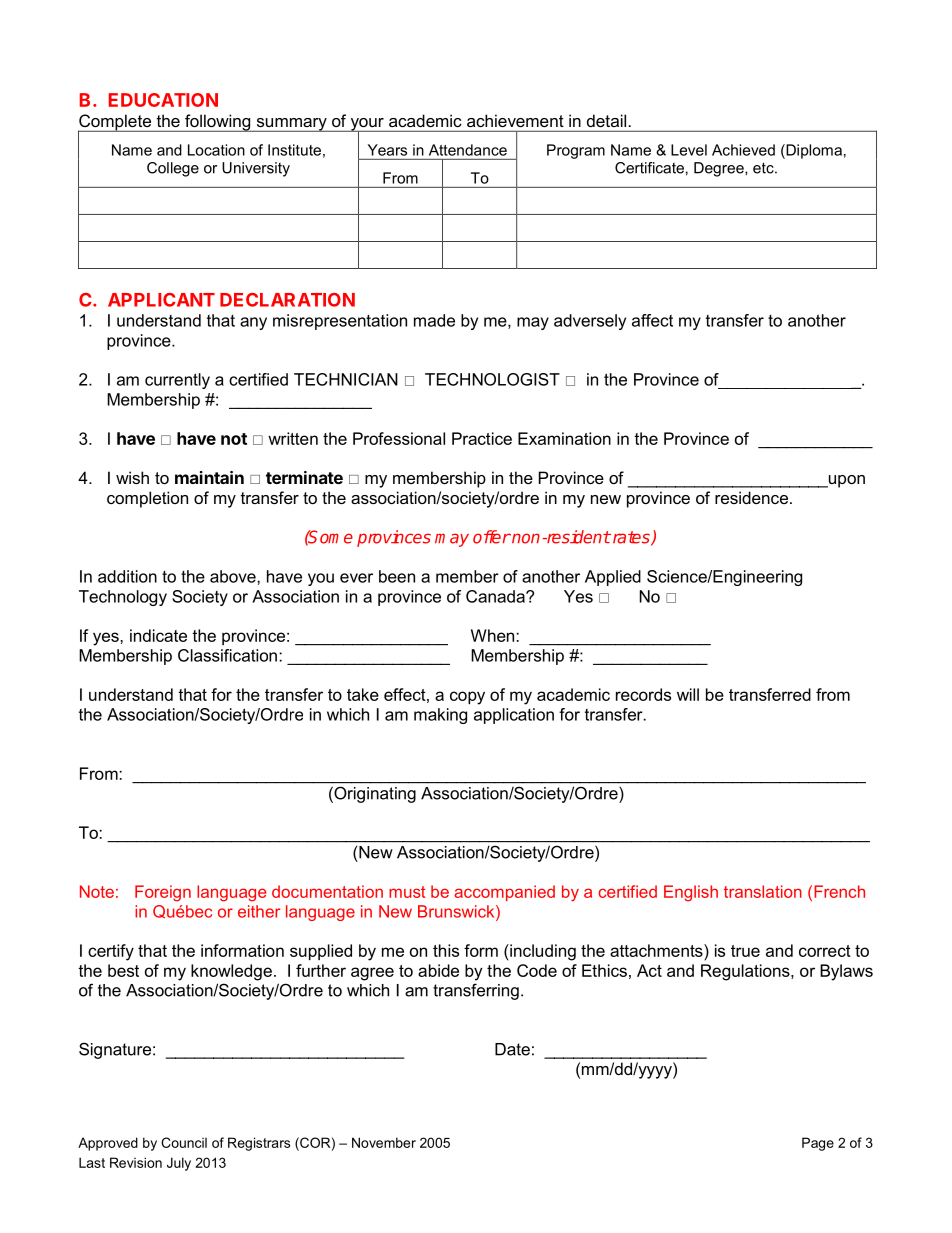  What do you see at coordinates (494, 635) in the screenshot?
I see `When` at bounding box center [494, 635].
